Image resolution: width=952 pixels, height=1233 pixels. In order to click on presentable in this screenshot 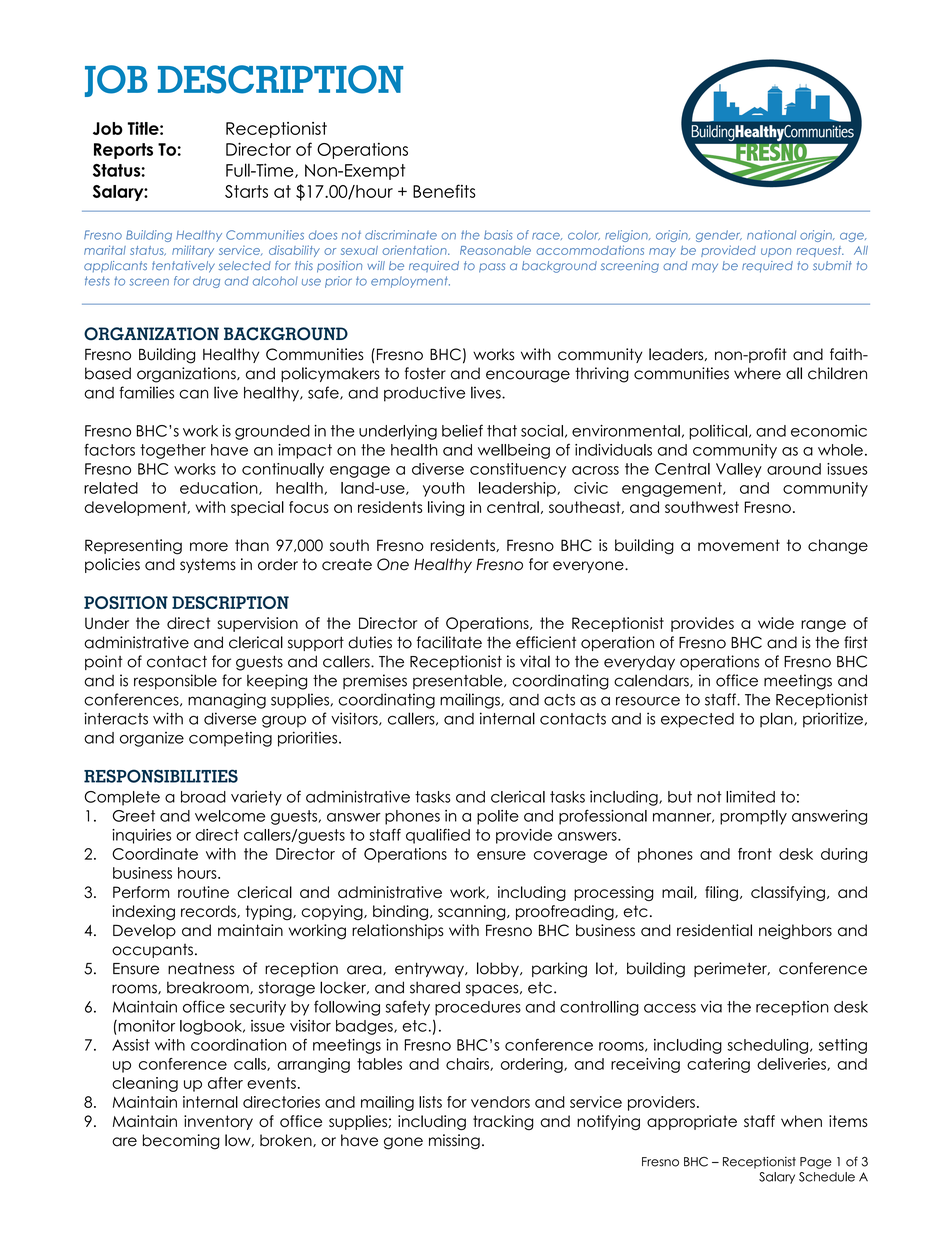, I will do `click(459, 681)`.
